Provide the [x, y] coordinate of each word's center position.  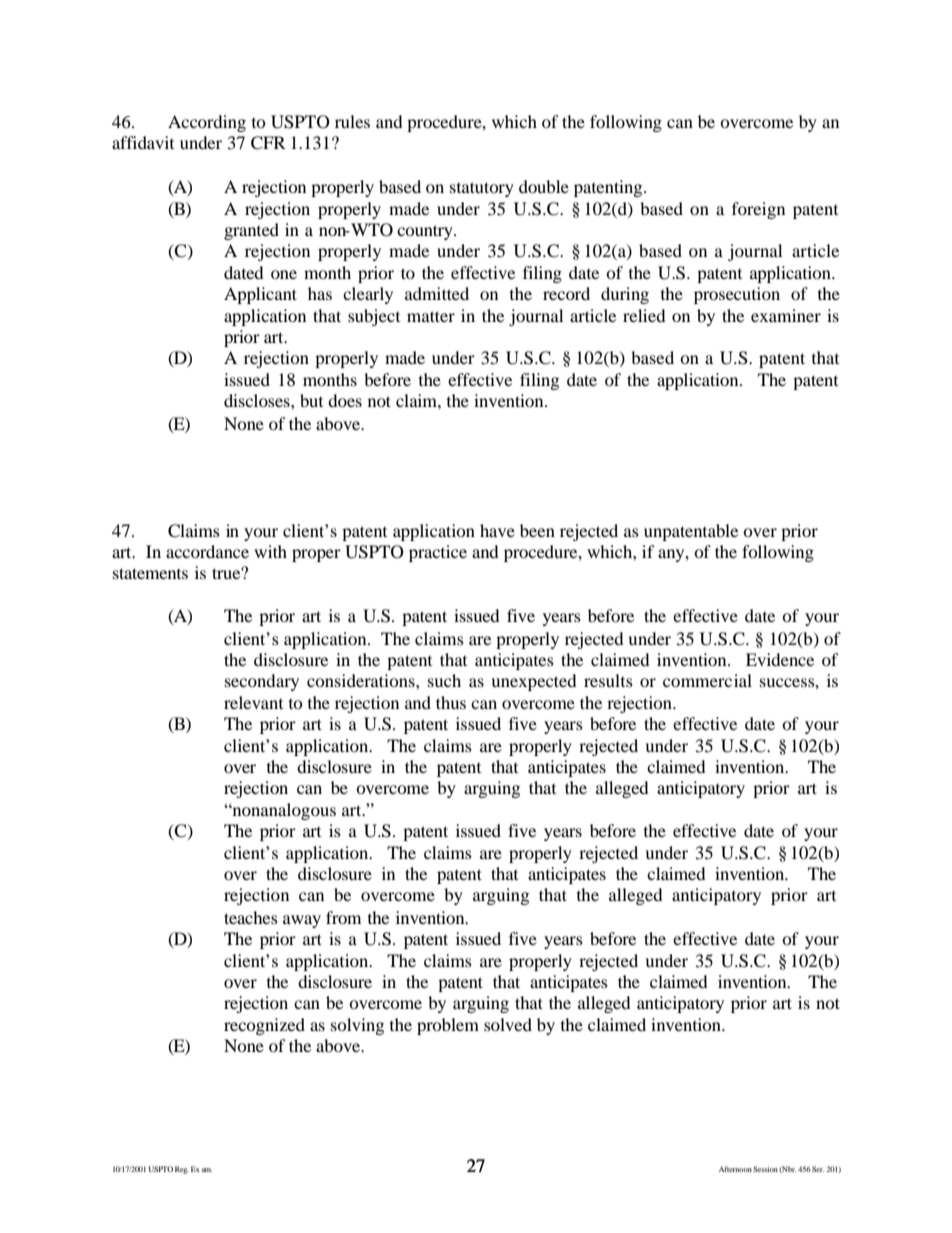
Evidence [780, 659]
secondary [262, 682]
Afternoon [735, 1169]
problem [448, 1026]
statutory [482, 189]
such [444, 680]
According [207, 123]
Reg [182, 1170]
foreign [758, 210]
